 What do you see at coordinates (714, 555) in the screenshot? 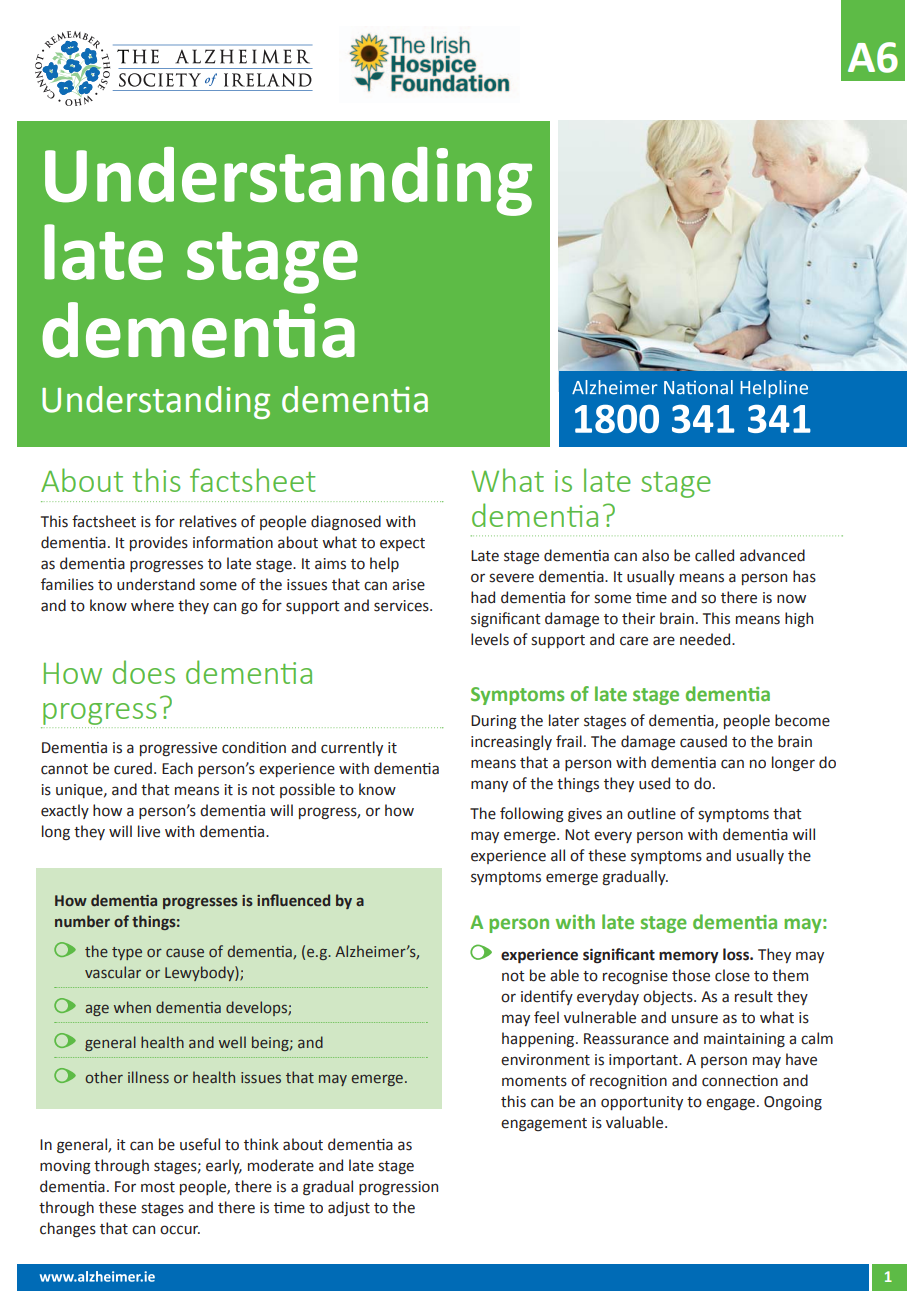
I see `called` at bounding box center [714, 555].
